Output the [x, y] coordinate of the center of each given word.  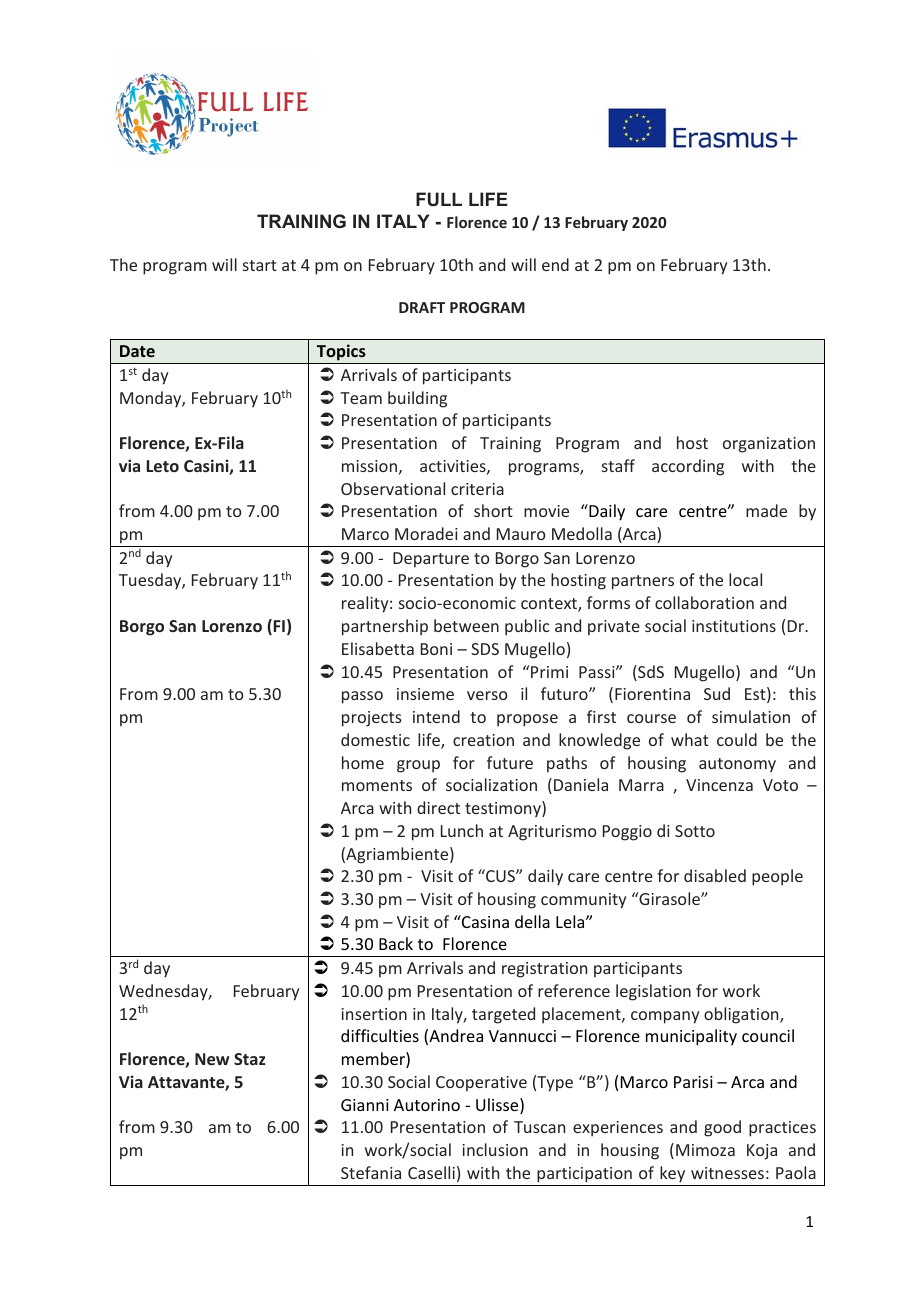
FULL [439, 199]
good [722, 1128]
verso [487, 695]
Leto [162, 466]
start [260, 265]
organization [769, 445]
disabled [715, 875]
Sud [717, 693]
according [688, 467]
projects [372, 719]
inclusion [495, 1149]
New [212, 1059]
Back [396, 943]
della [532, 921]
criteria [477, 489]
